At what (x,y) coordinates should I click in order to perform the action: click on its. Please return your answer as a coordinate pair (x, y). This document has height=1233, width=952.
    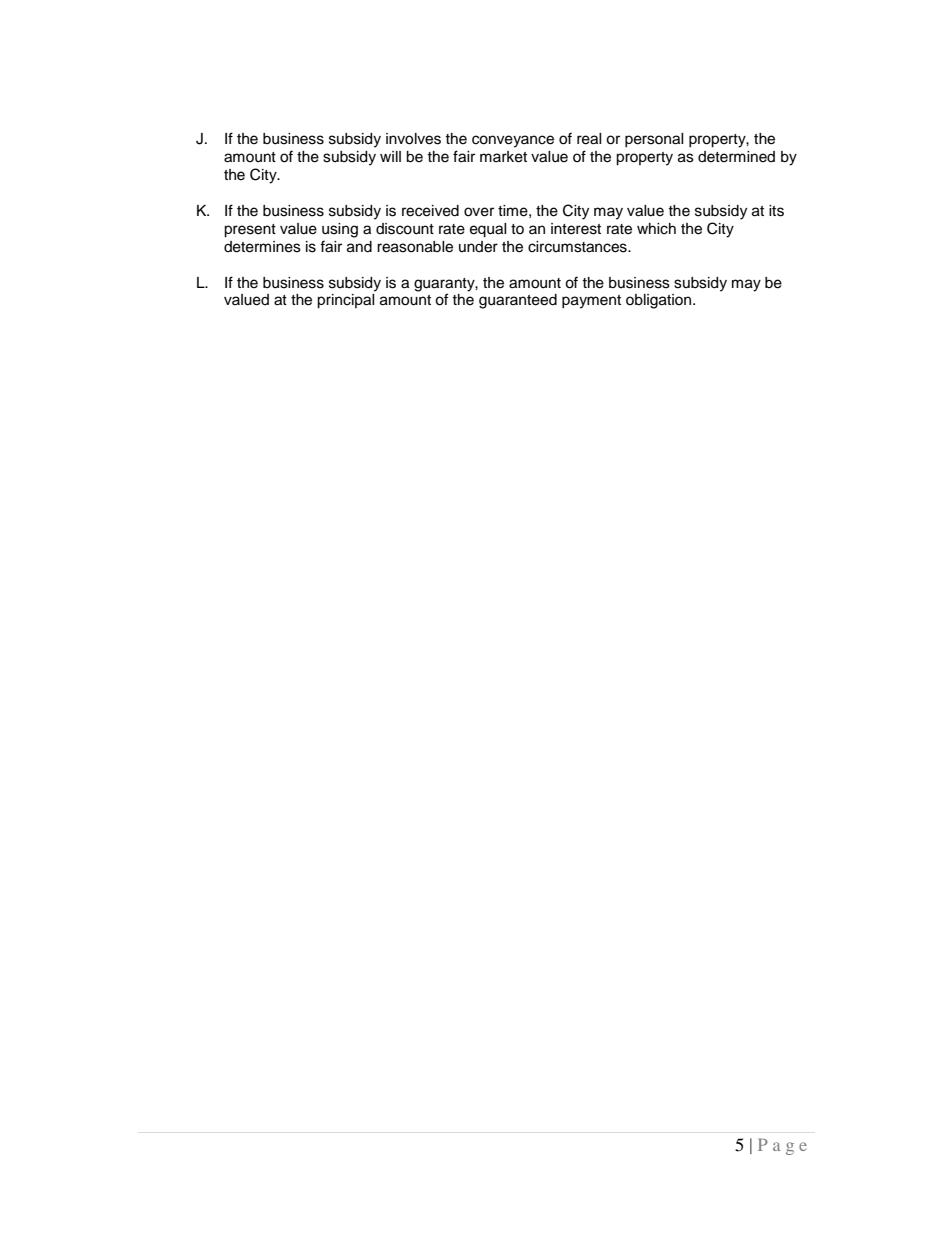
    Looking at the image, I should click on (776, 211).
